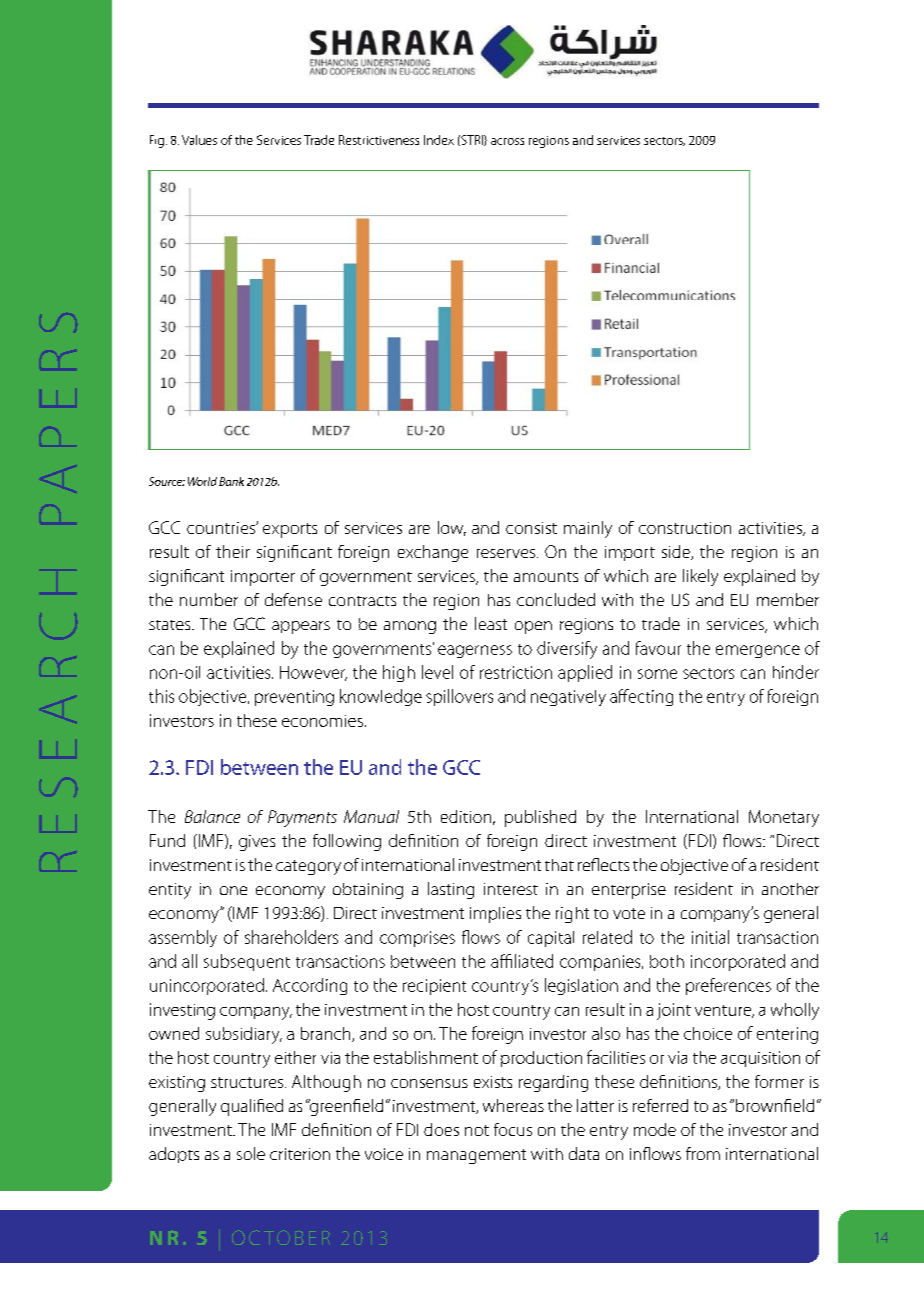 This screenshot has width=924, height=1308. What do you see at coordinates (439, 140) in the screenshot?
I see `Index` at bounding box center [439, 140].
